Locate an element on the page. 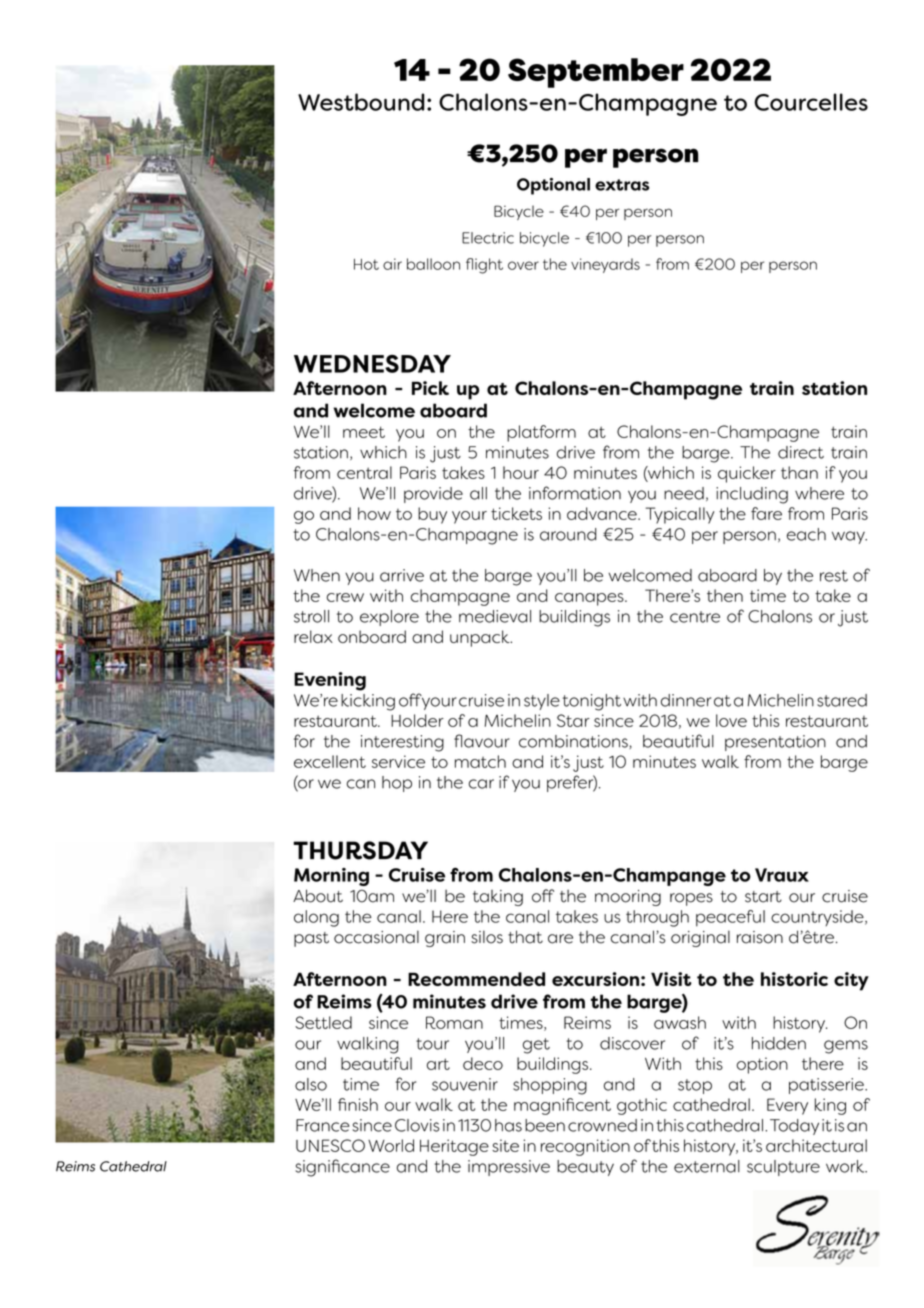  recognition is located at coordinates (585, 1147).
